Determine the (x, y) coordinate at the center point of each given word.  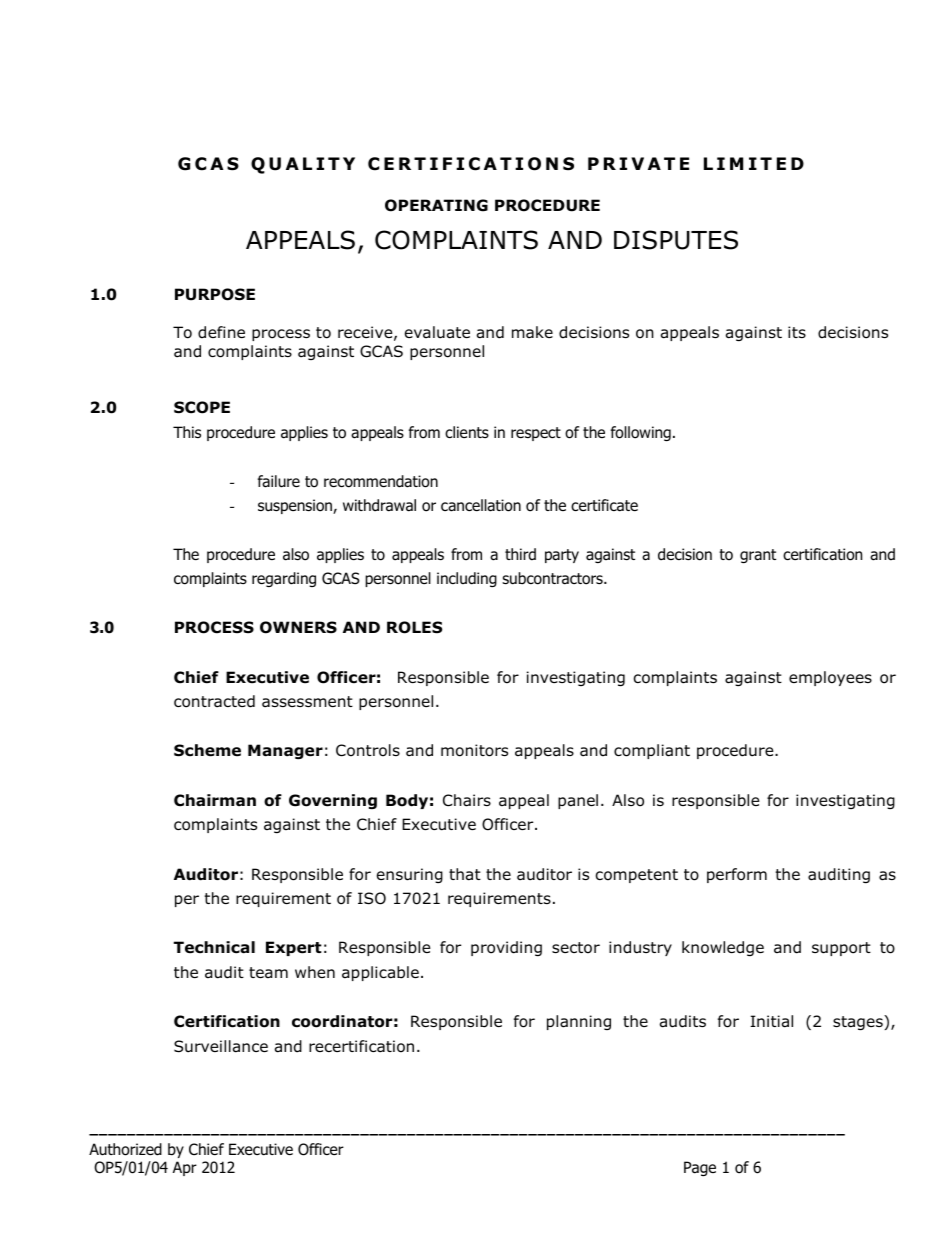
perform (737, 875)
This (187, 432)
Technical (214, 947)
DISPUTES (676, 240)
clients (467, 432)
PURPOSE (215, 294)
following (641, 433)
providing (506, 948)
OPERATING (436, 205)
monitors (474, 750)
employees (830, 678)
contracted (214, 701)
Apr (185, 1168)
